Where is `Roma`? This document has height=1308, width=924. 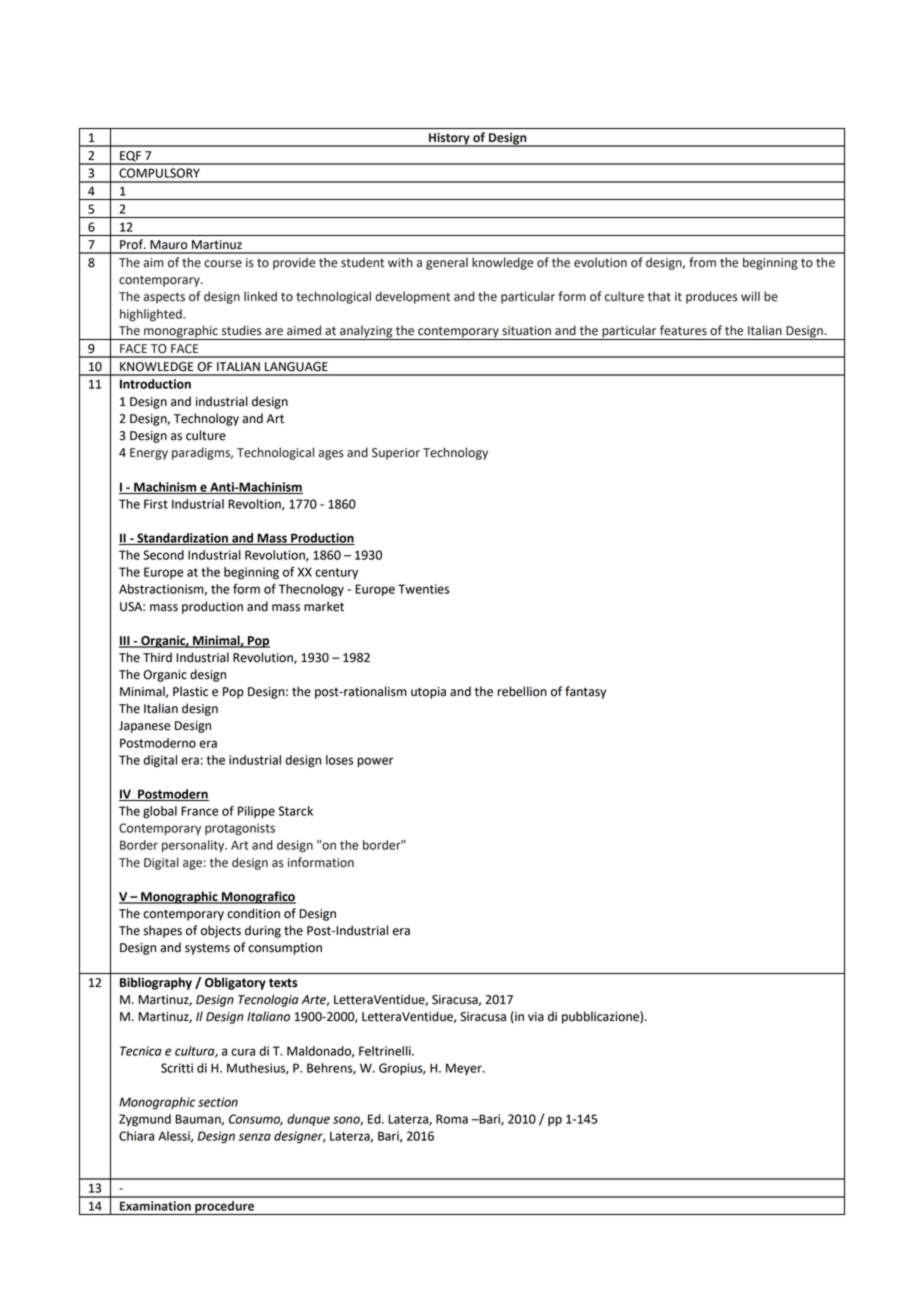 Roma is located at coordinates (452, 1119).
